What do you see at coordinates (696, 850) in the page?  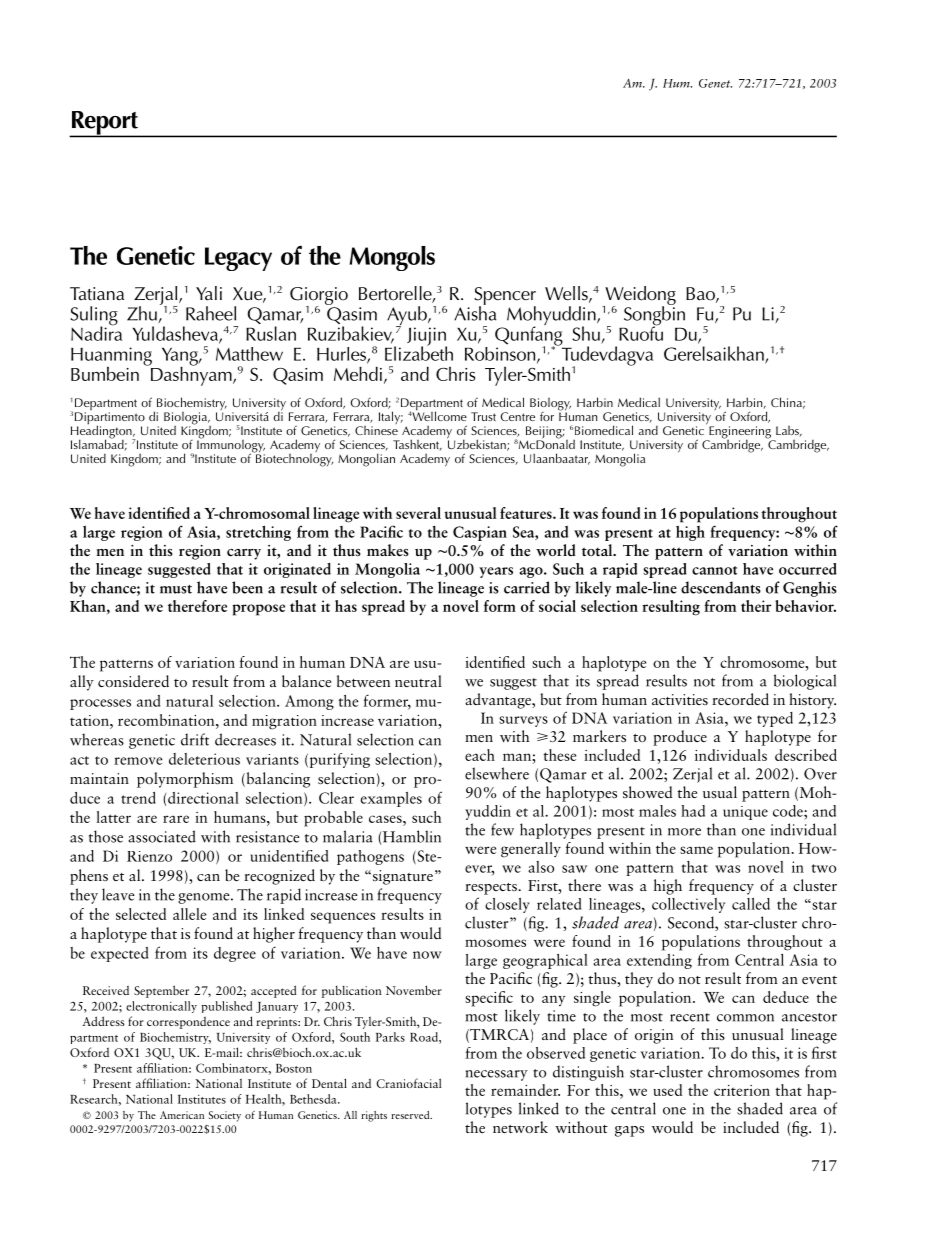 I see `same` at bounding box center [696, 850].
